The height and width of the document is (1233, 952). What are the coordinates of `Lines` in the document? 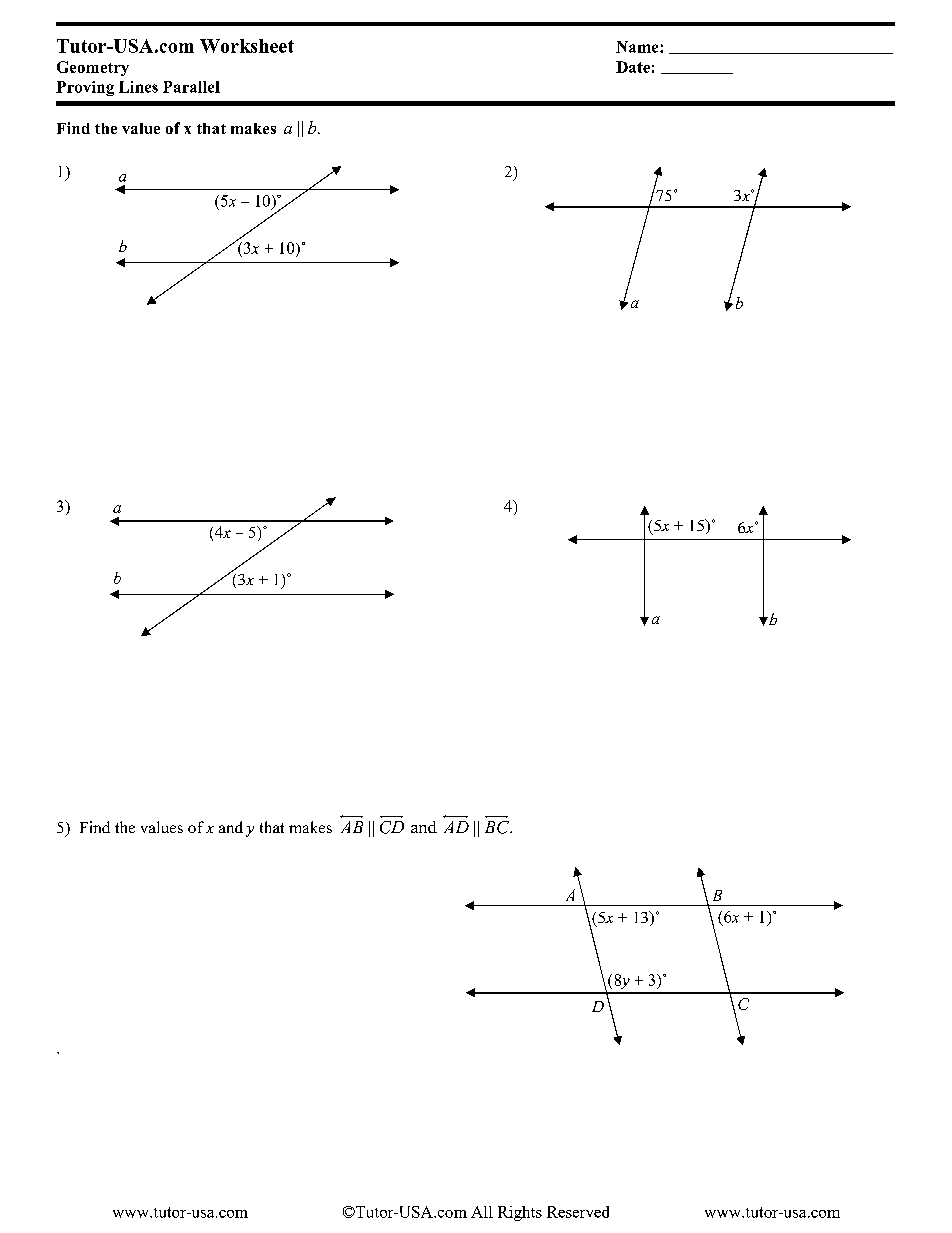 It's located at (138, 87).
